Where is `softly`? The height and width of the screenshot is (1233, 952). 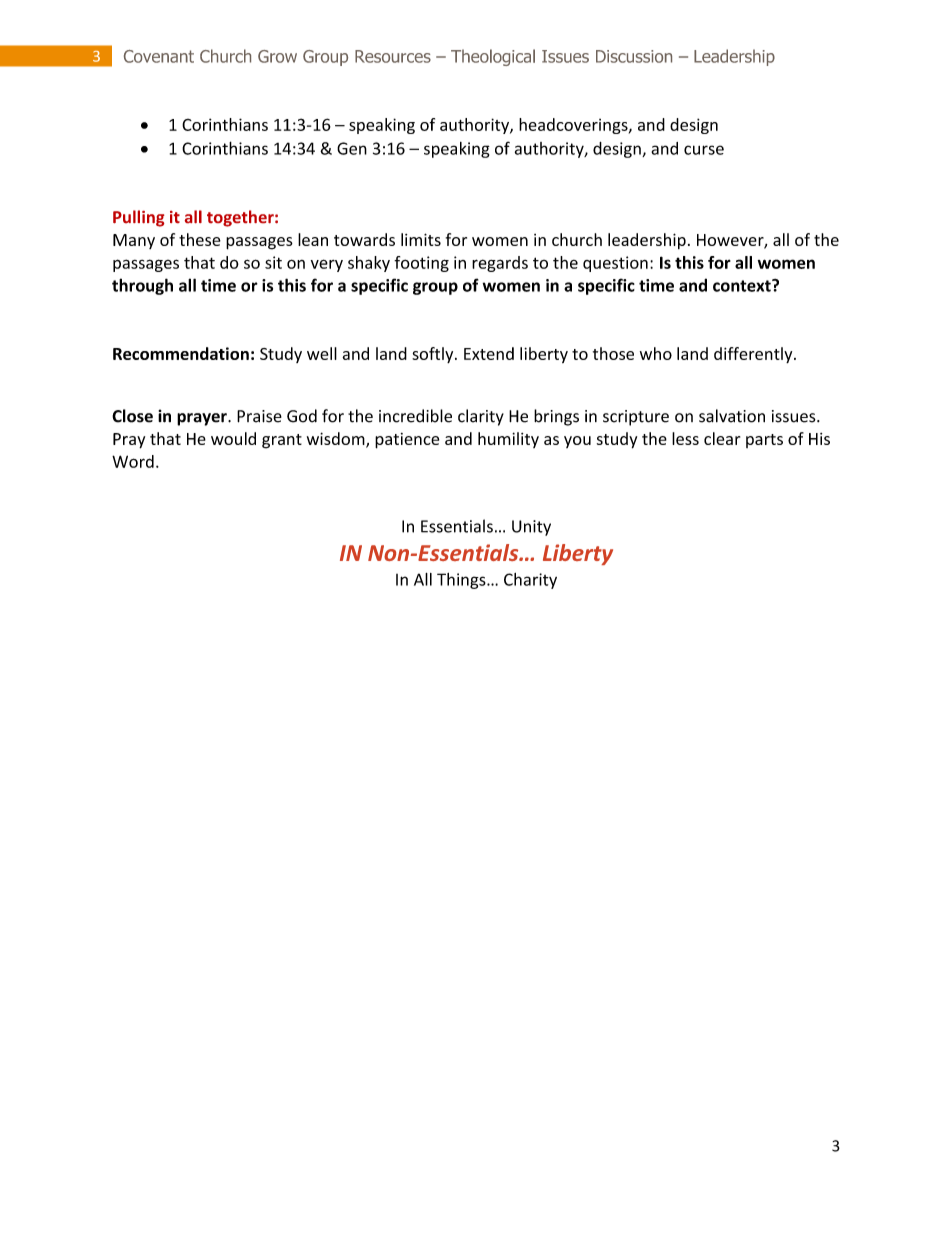 softly is located at coordinates (434, 355).
